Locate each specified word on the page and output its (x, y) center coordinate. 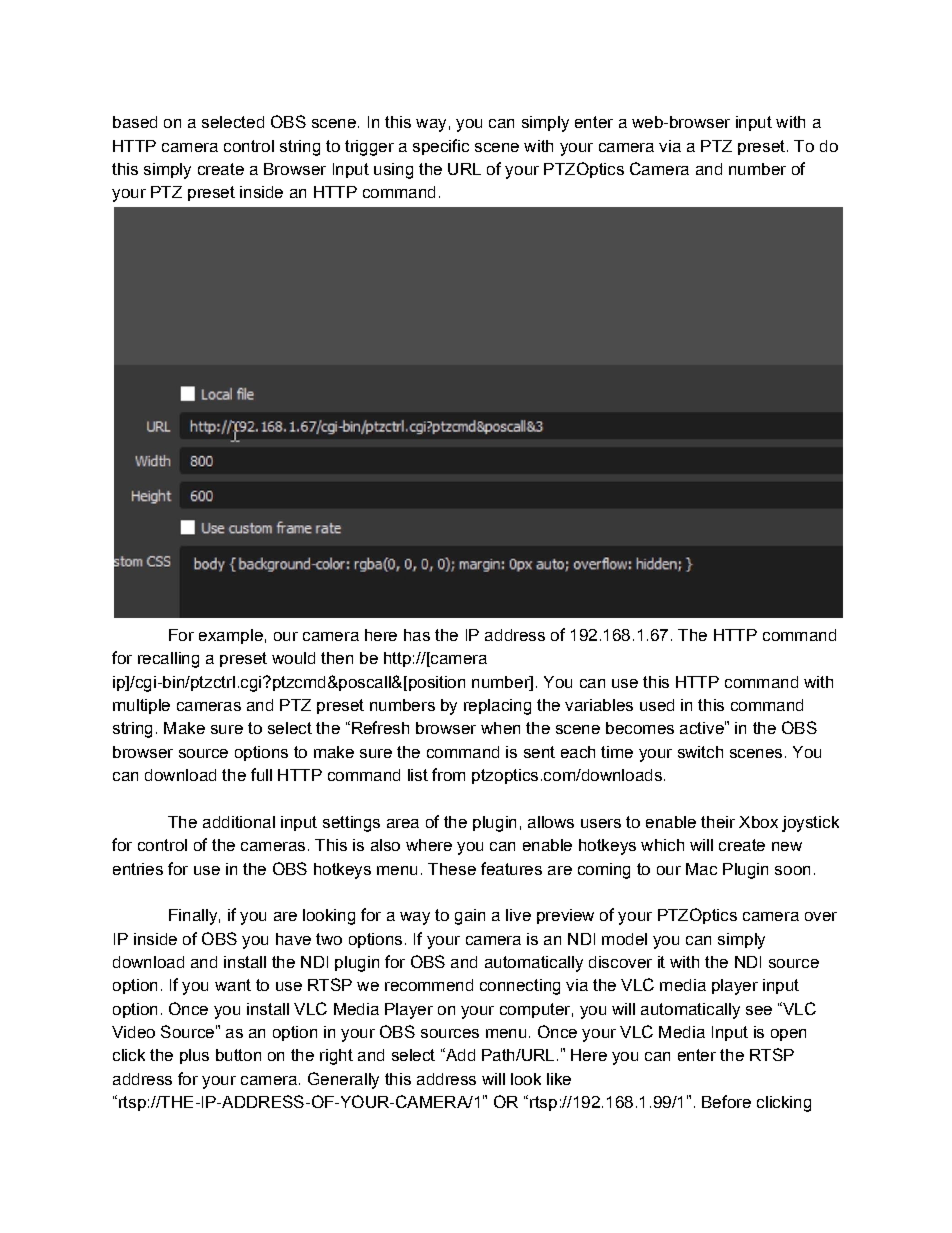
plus (194, 1056)
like (559, 1079)
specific (441, 147)
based (135, 122)
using (393, 171)
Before (726, 1101)
